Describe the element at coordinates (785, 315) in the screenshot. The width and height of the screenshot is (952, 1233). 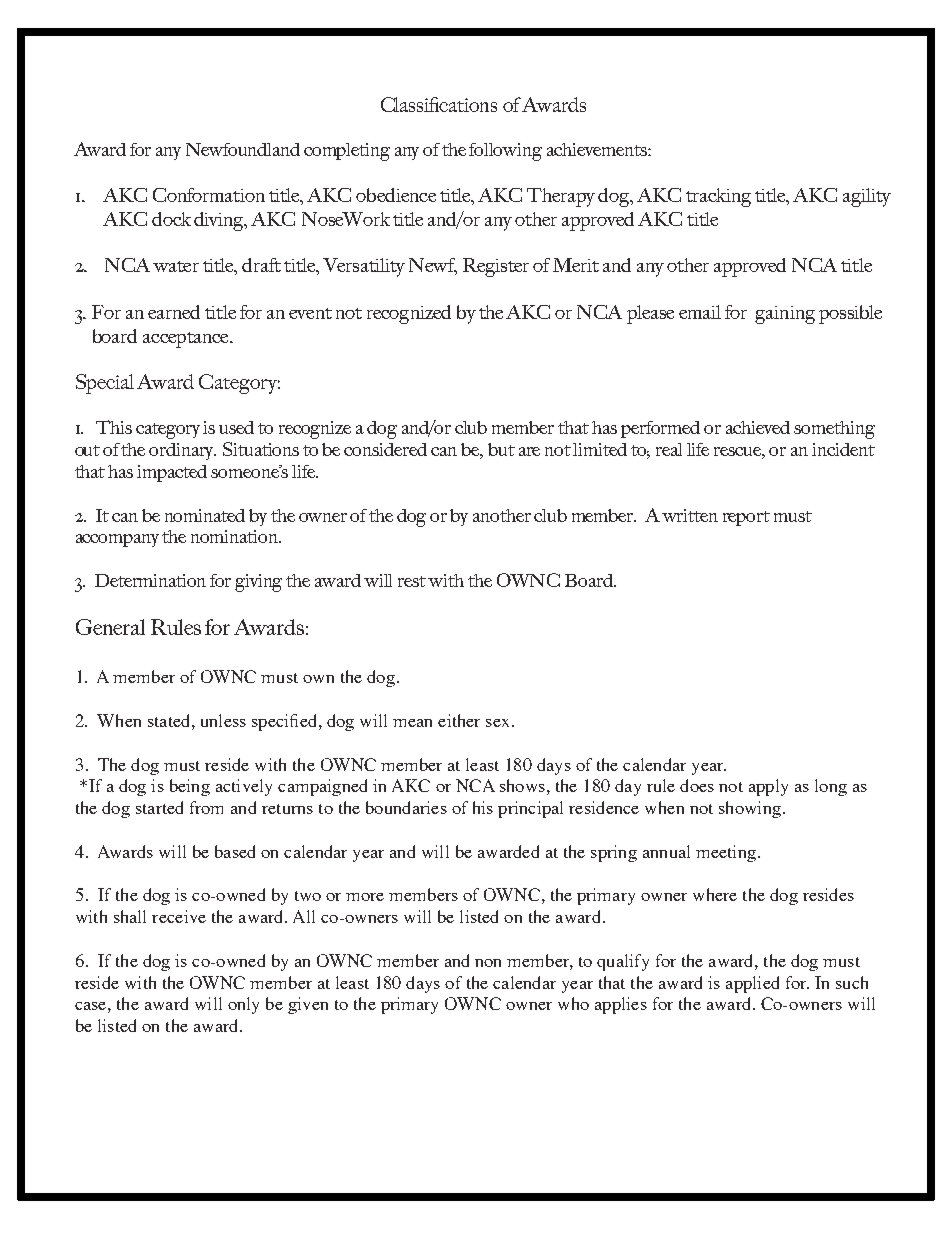
I see `gaining` at that location.
